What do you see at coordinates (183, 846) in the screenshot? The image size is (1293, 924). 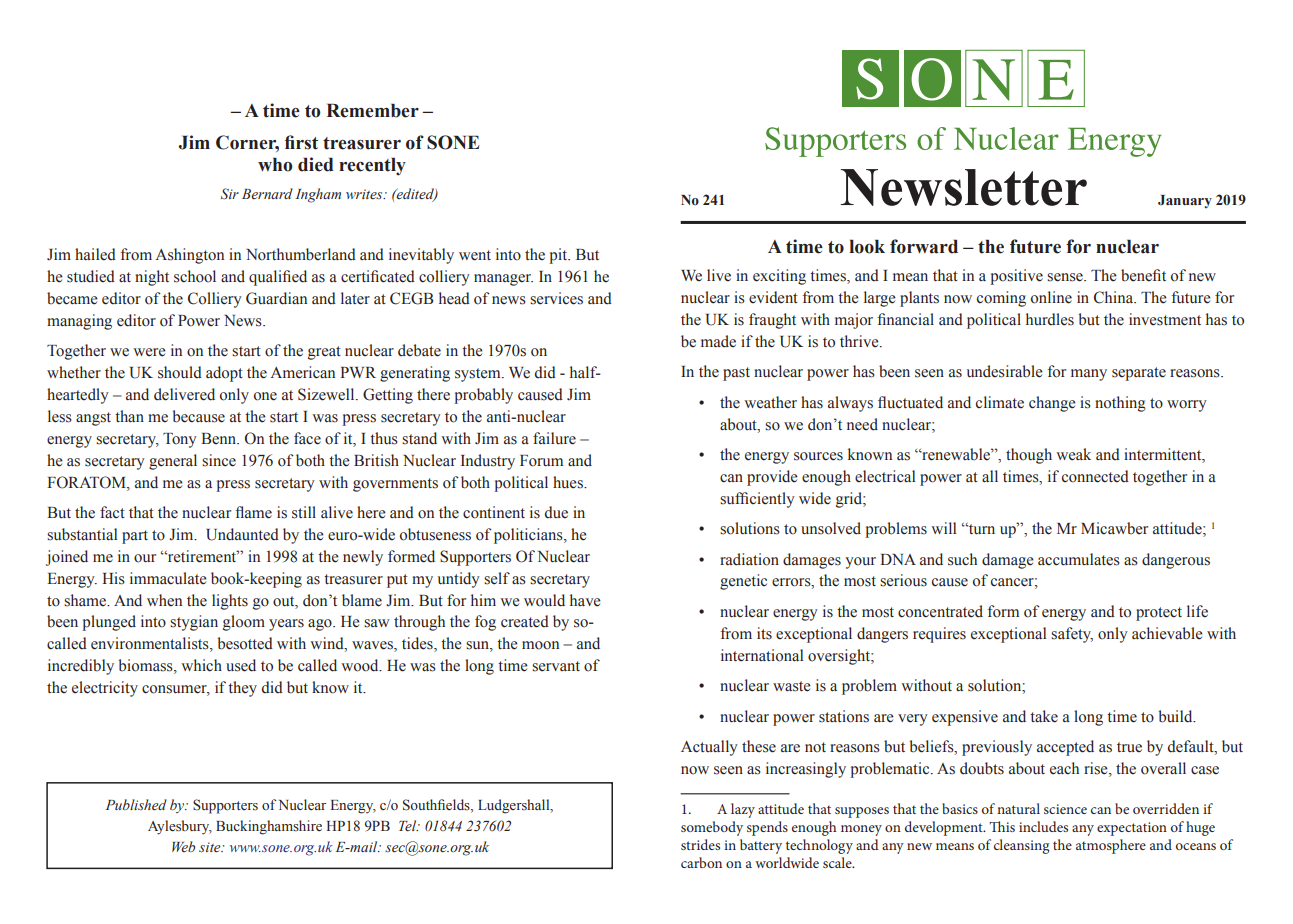 I see `Web` at bounding box center [183, 846].
